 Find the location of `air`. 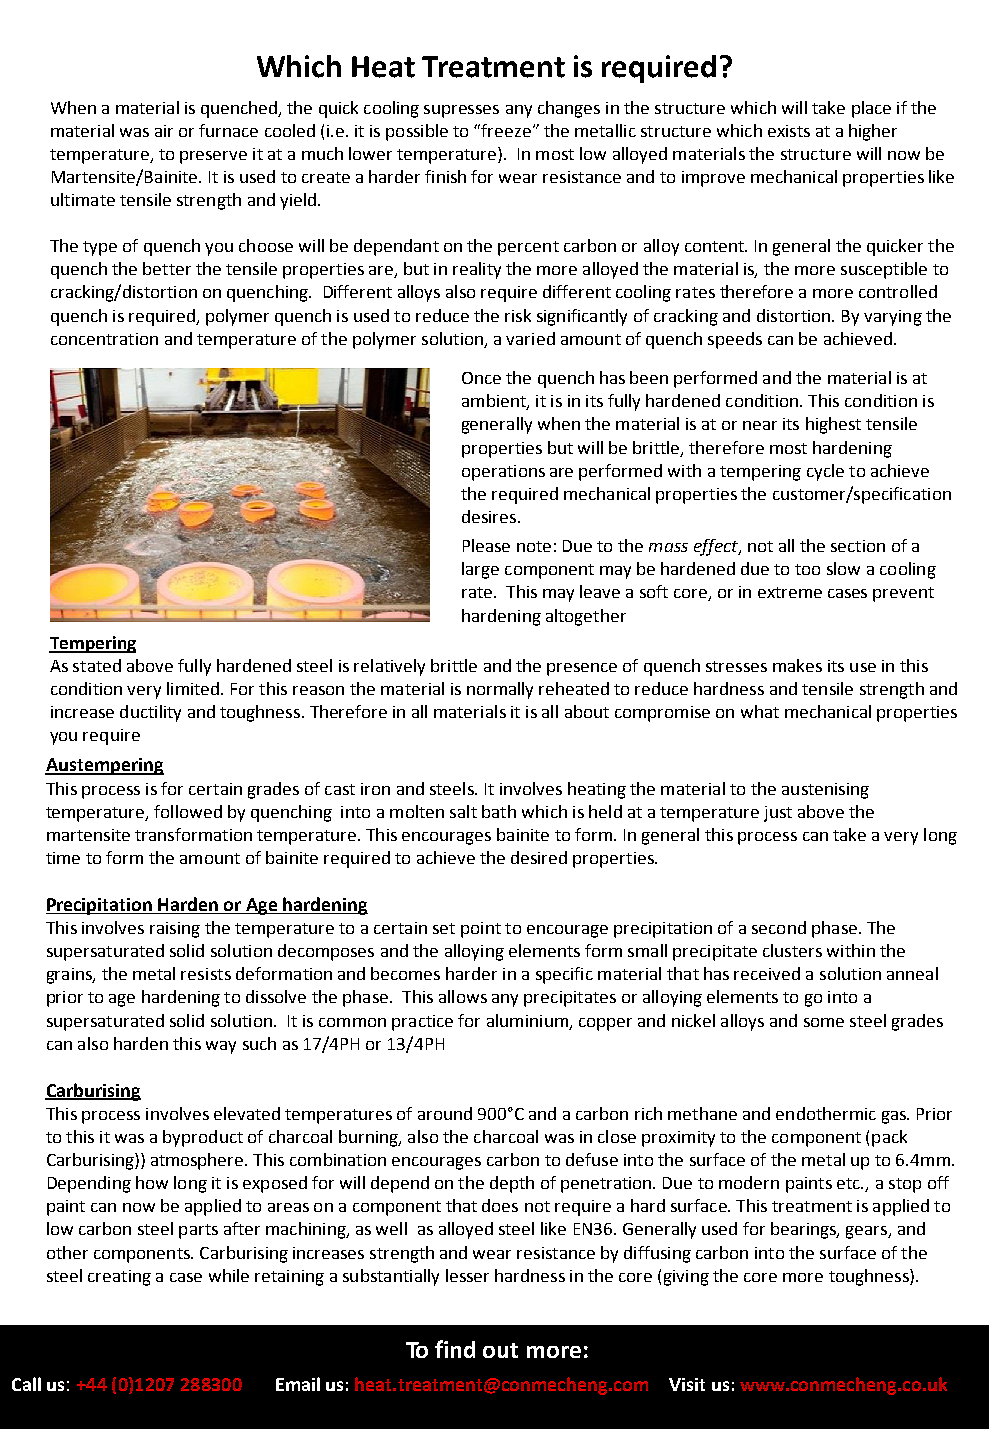

air is located at coordinates (164, 131).
